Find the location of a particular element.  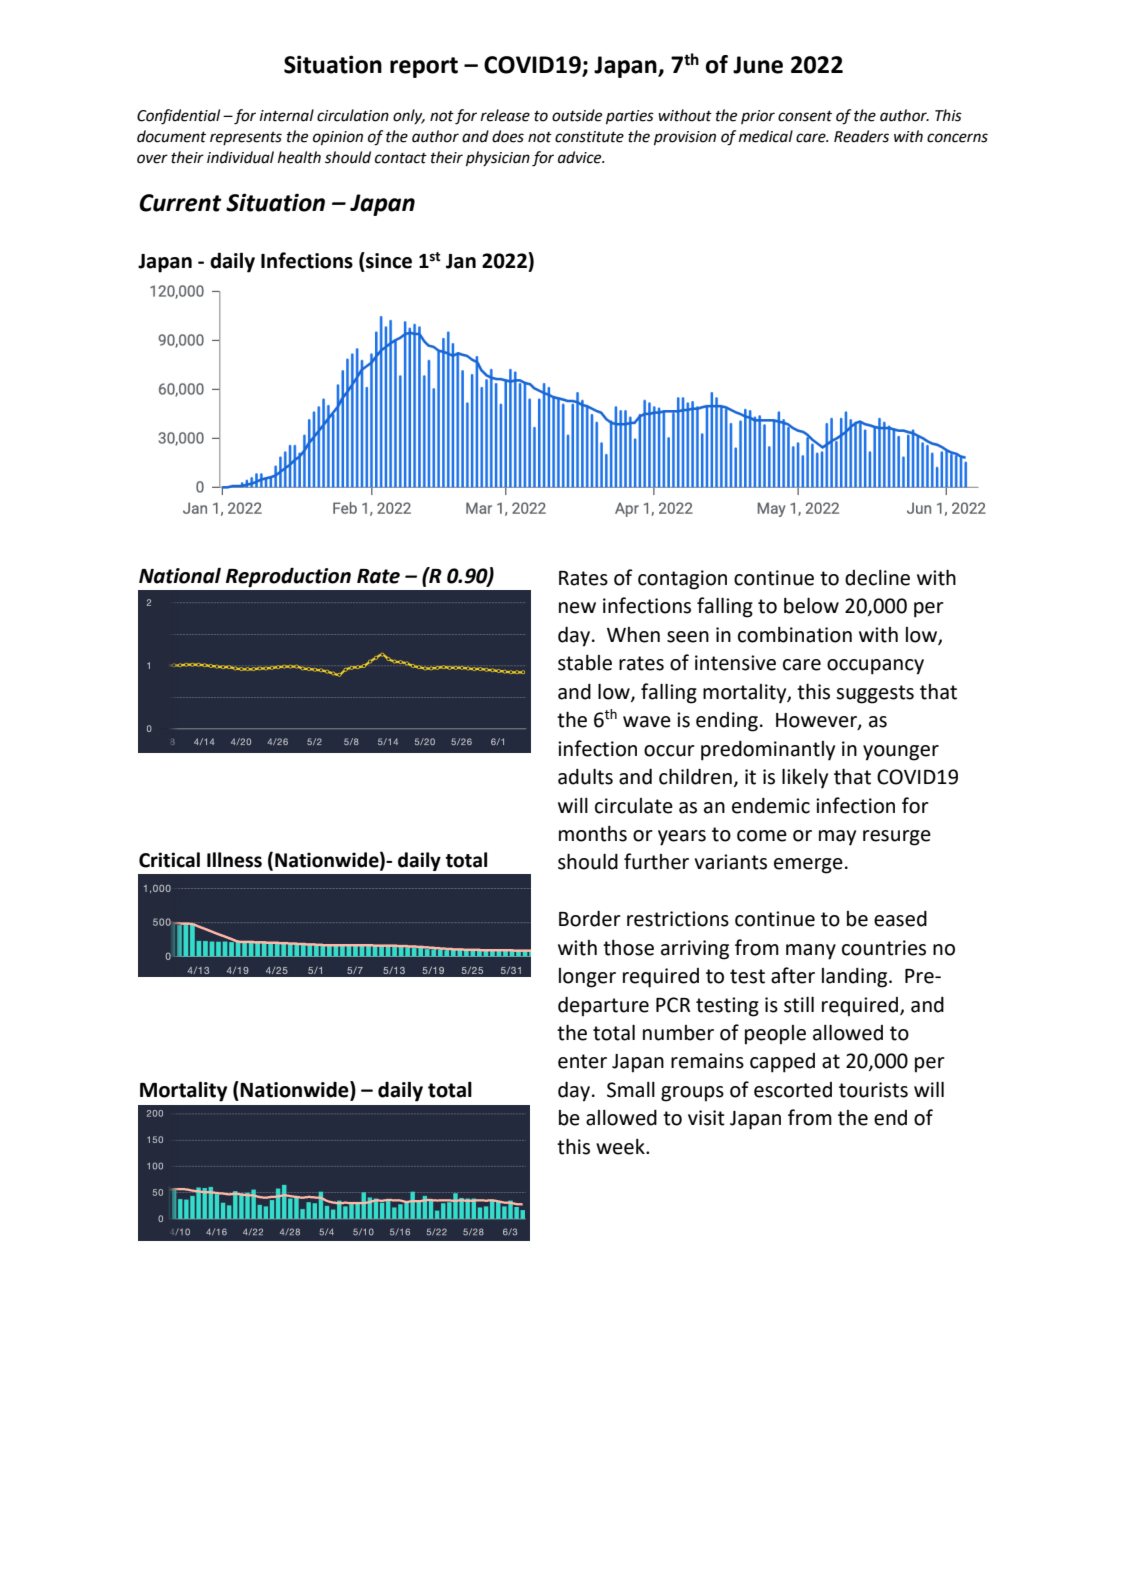

Readers is located at coordinates (861, 136).
